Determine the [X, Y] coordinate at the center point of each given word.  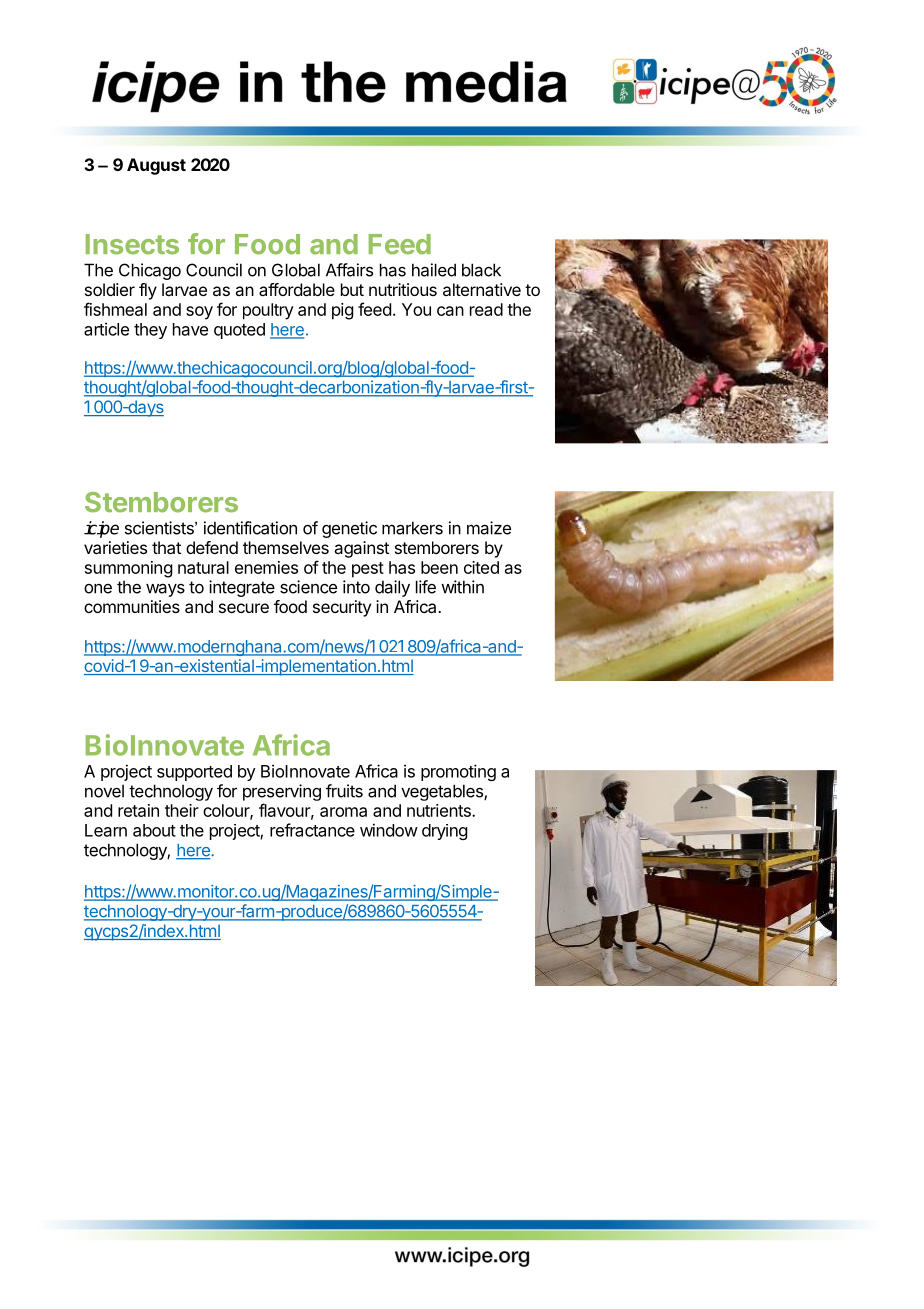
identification [250, 528]
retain [138, 810]
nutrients [440, 810]
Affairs [349, 270]
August [156, 166]
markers [412, 528]
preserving [282, 792]
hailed [434, 270]
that [166, 547]
